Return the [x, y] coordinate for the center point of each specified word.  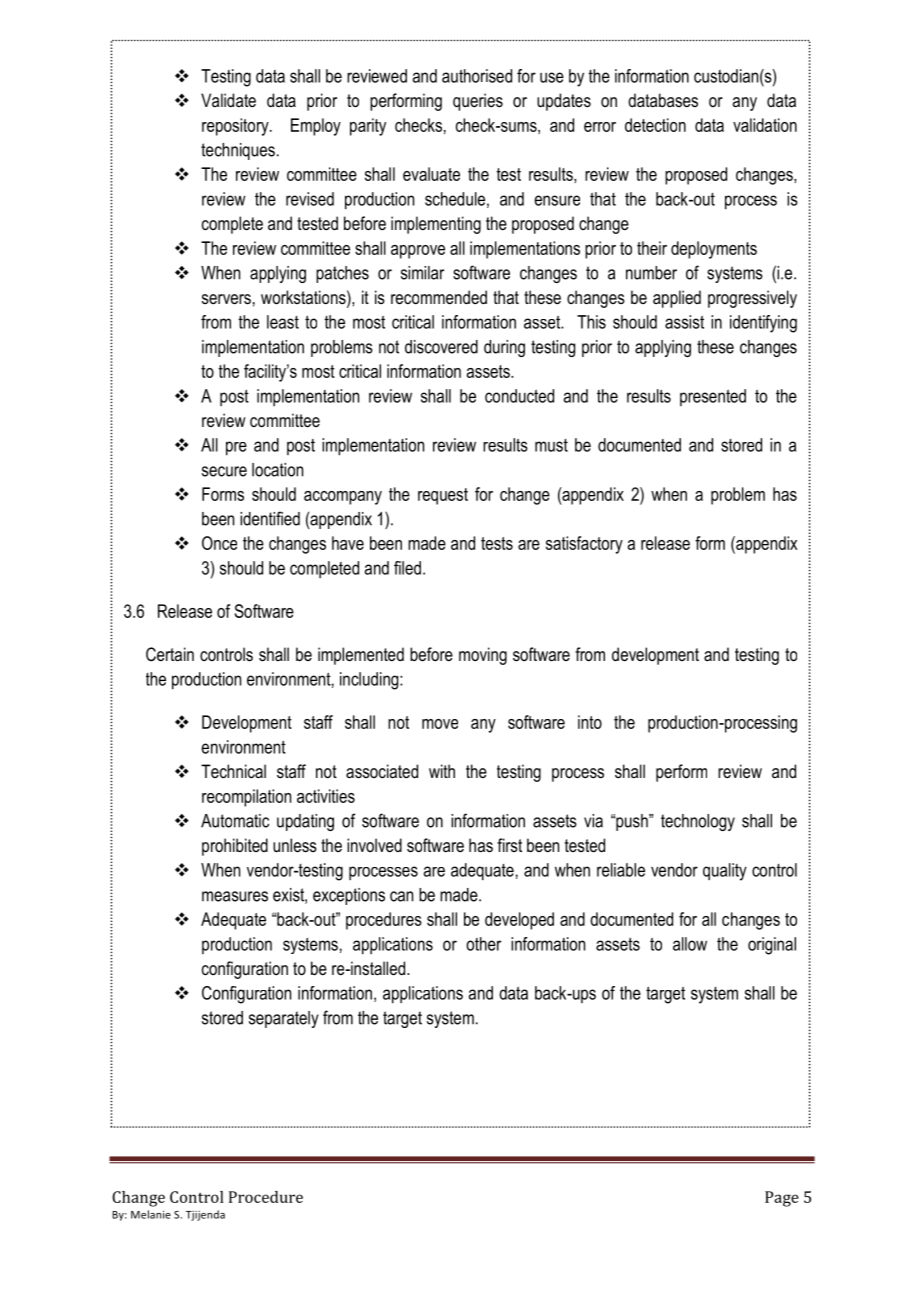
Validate [228, 100]
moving [483, 656]
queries [478, 102]
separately [284, 1019]
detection [655, 125]
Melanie [151, 1214]
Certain [170, 654]
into [590, 722]
